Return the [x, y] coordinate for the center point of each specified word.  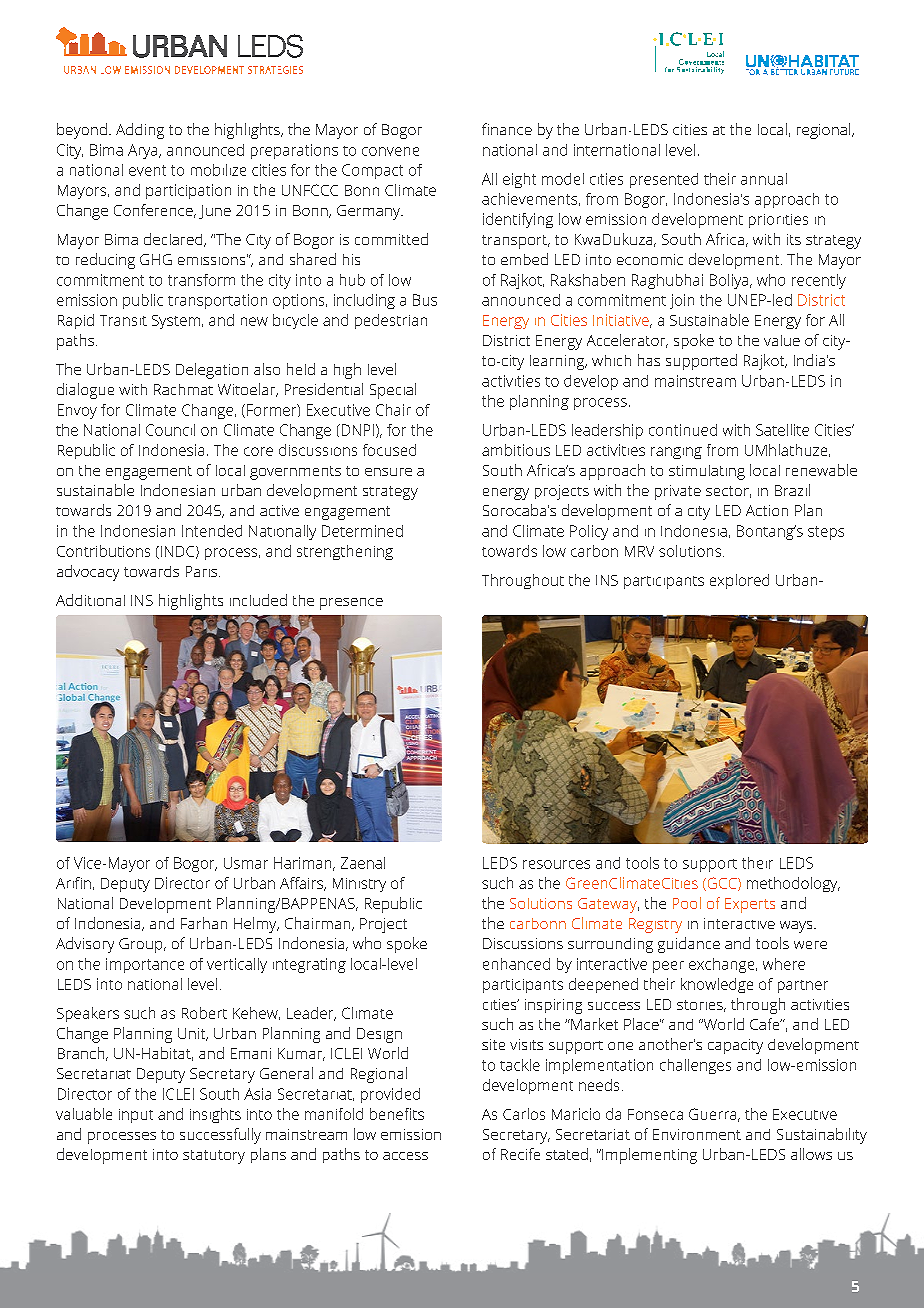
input [136, 1116]
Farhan [204, 923]
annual [764, 179]
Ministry [359, 885]
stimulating [707, 472]
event [147, 170]
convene [390, 151]
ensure [388, 472]
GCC [722, 884]
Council [170, 430]
